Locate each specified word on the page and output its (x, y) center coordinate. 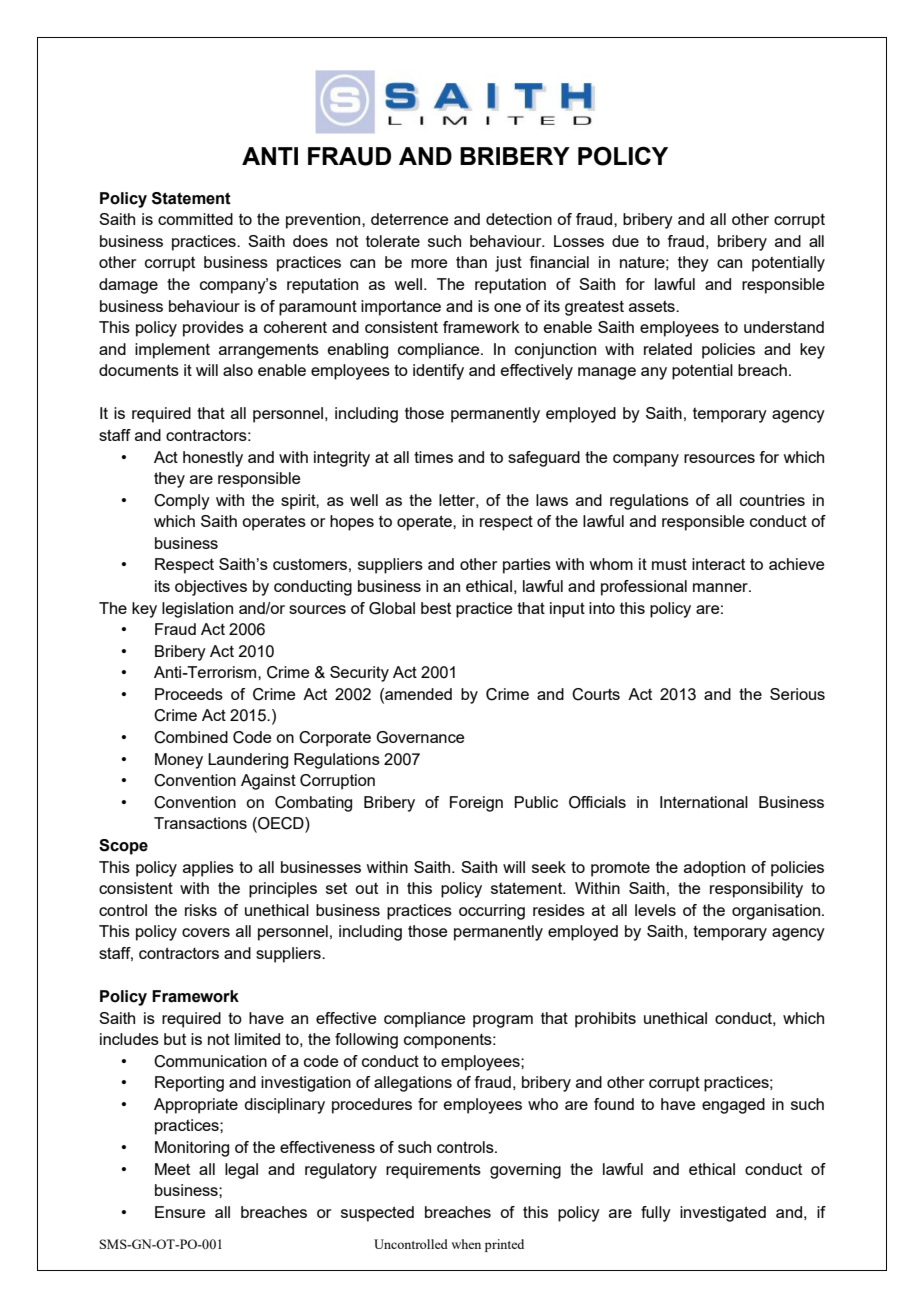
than (471, 262)
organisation (776, 912)
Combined (191, 737)
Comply (182, 502)
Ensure (180, 1212)
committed (195, 219)
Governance (420, 737)
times (433, 457)
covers (206, 932)
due (625, 241)
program (503, 1021)
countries (772, 500)
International (704, 802)
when (466, 1244)
